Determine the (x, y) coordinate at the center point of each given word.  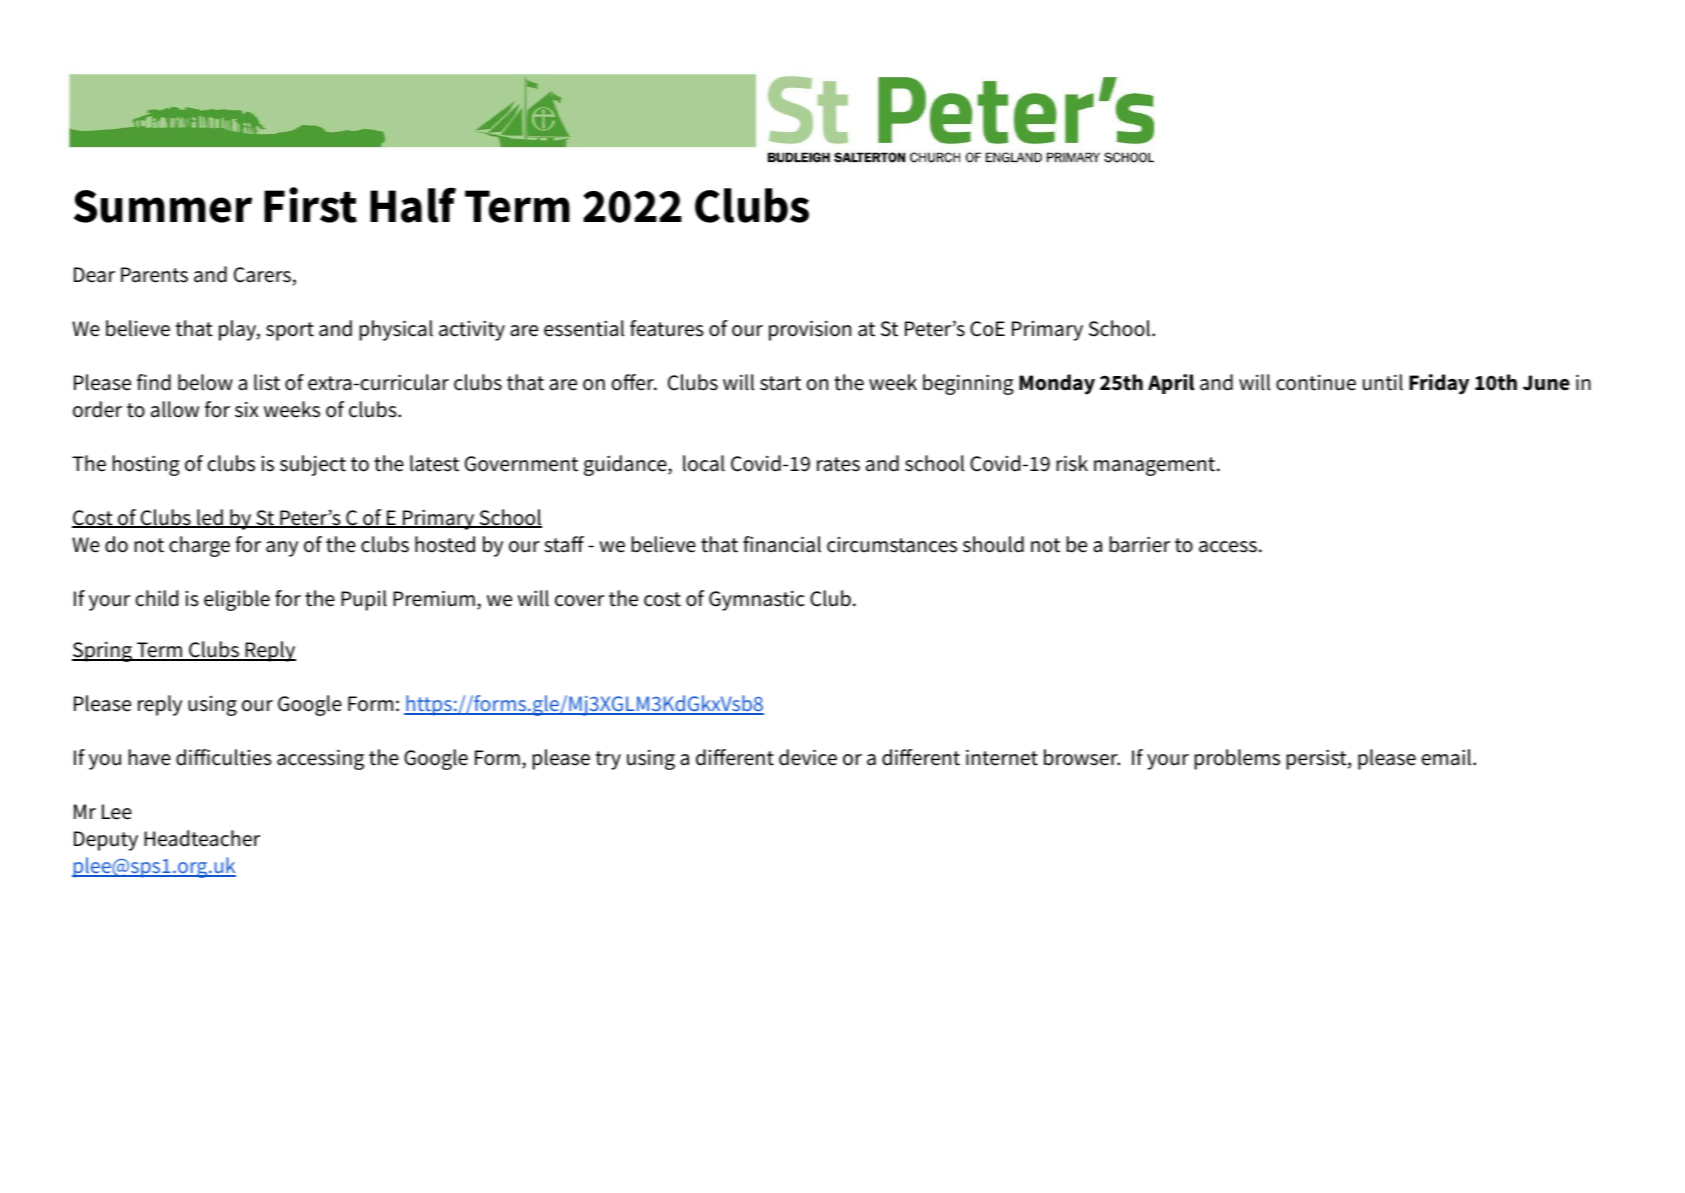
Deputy (106, 841)
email (1447, 757)
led (210, 518)
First (310, 205)
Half (413, 205)
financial (782, 544)
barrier (1139, 544)
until (1383, 382)
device (808, 757)
